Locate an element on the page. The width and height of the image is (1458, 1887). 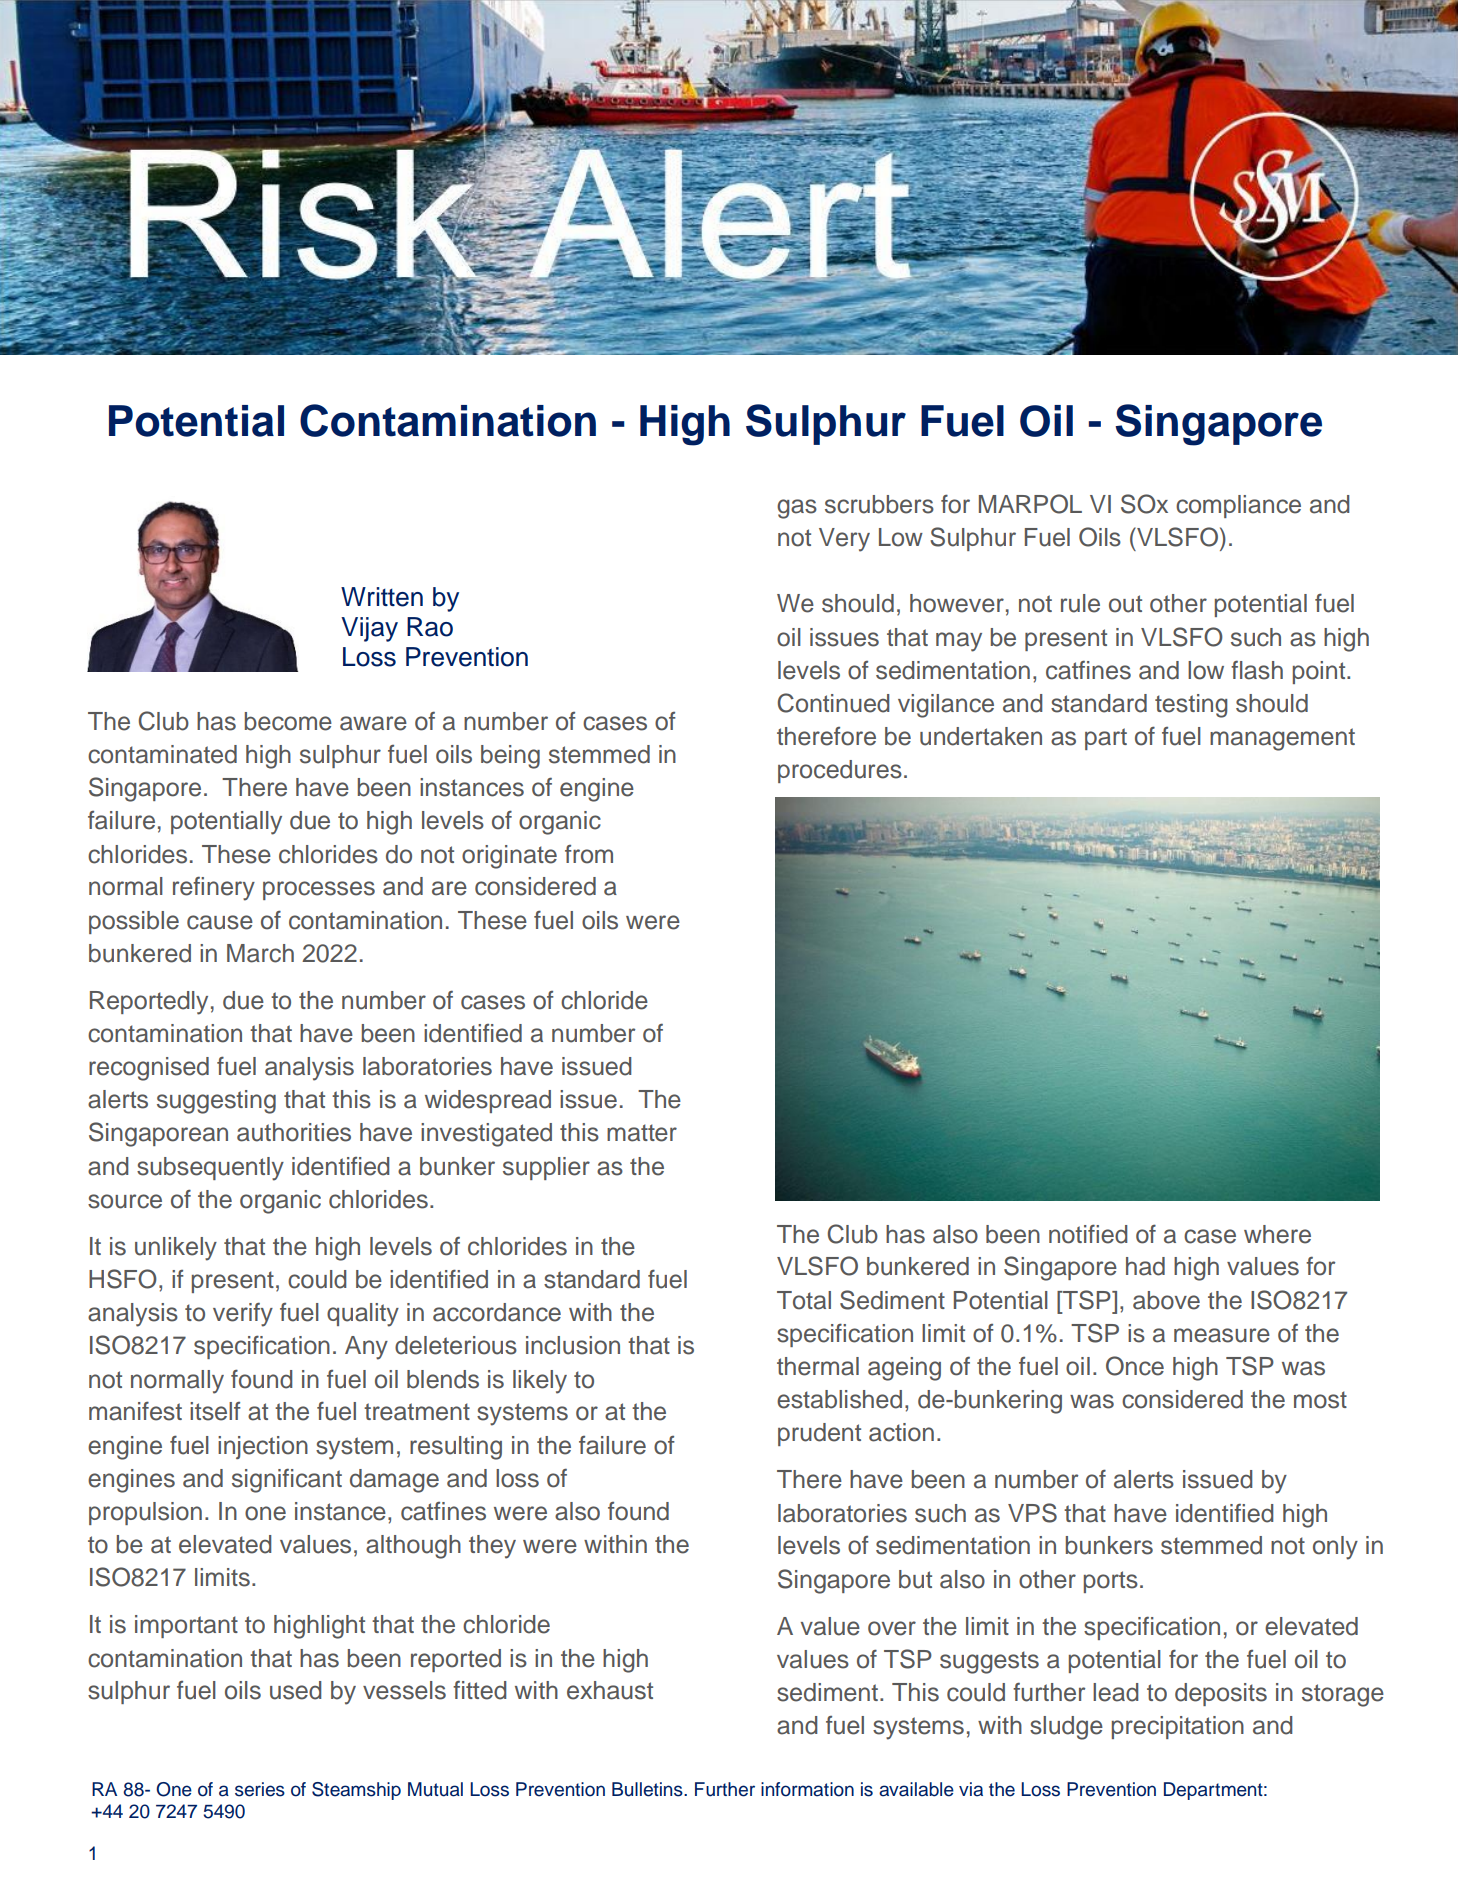
series is located at coordinates (260, 1789).
